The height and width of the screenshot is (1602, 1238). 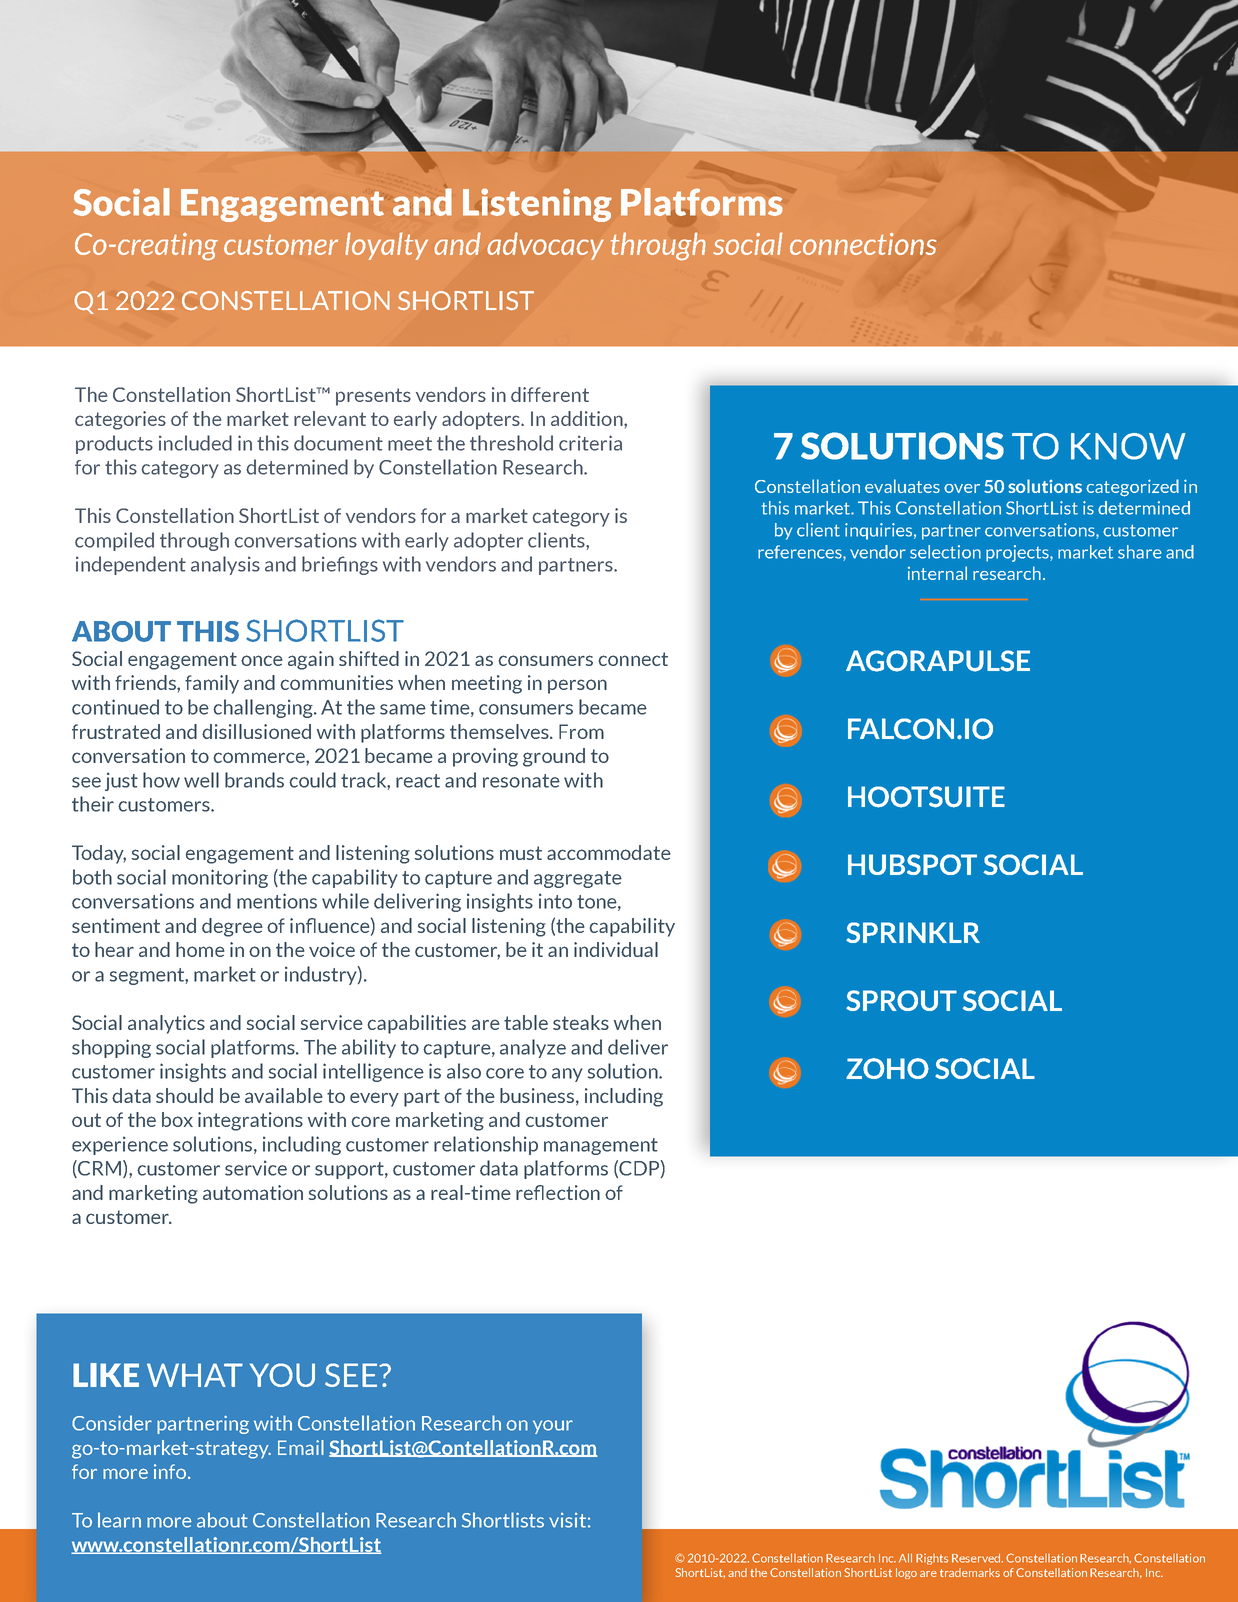 I want to click on analysis, so click(x=225, y=565).
